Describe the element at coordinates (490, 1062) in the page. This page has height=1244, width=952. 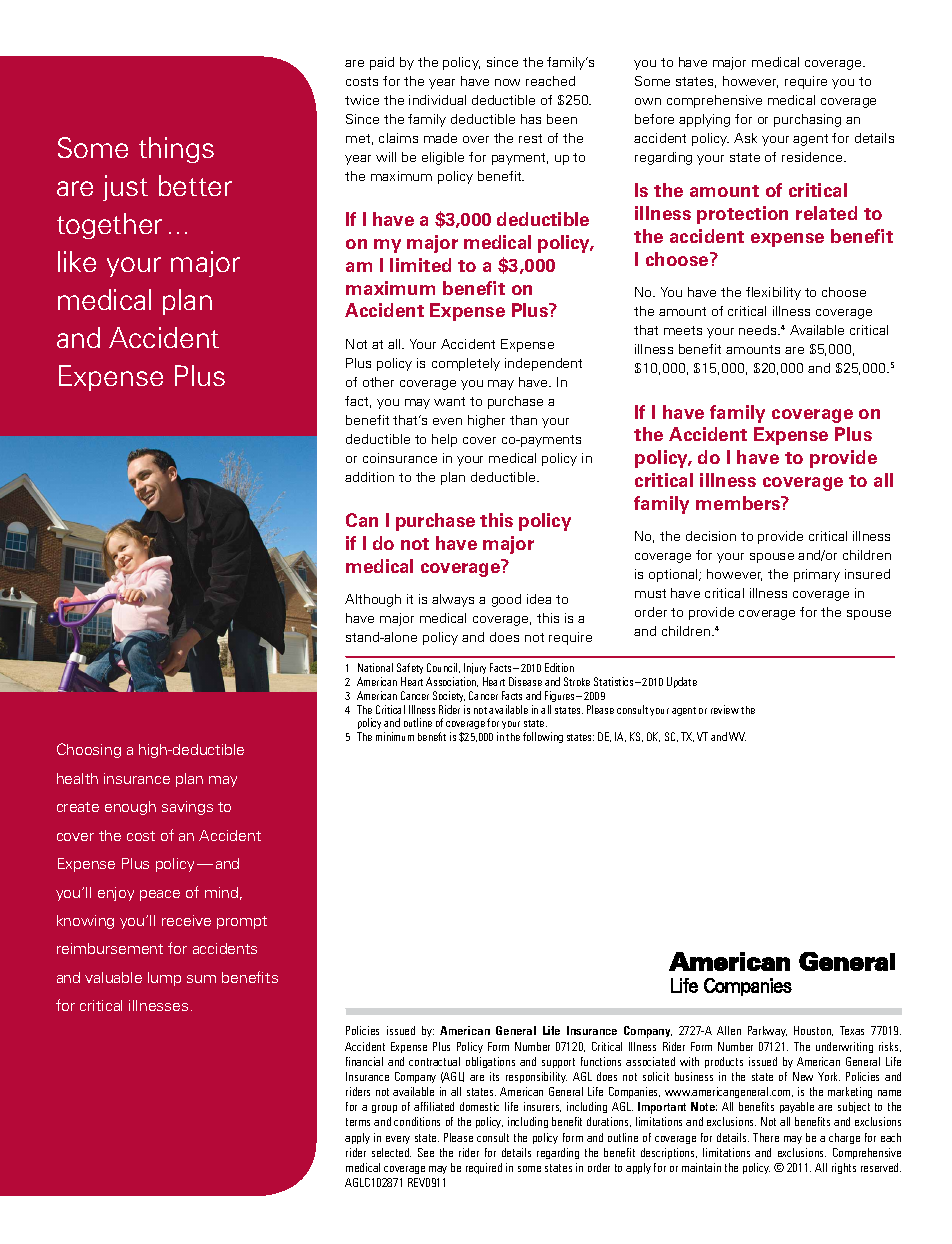
I see `obligations` at that location.
